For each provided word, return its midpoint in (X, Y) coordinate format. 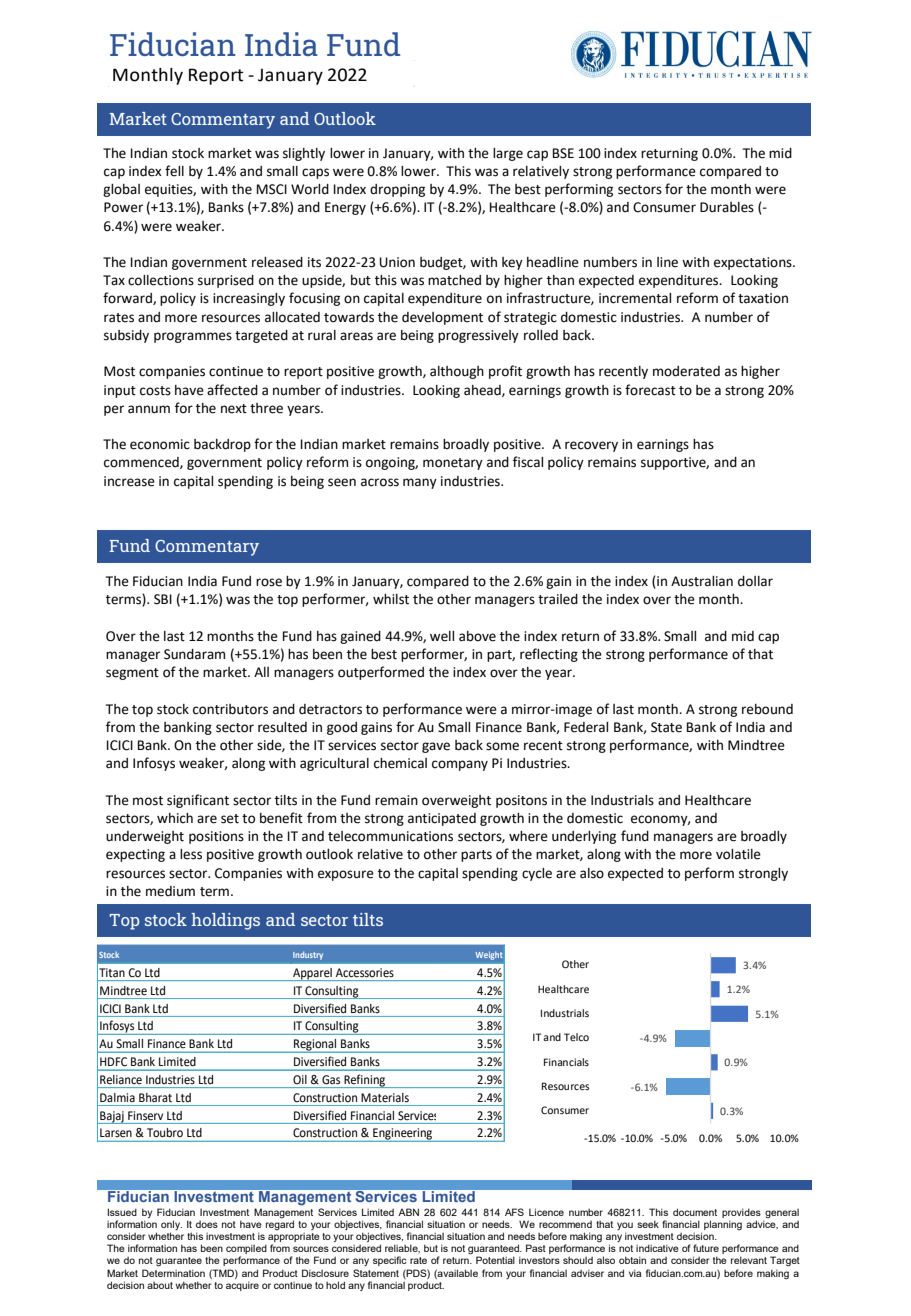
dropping (397, 190)
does (207, 1224)
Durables (727, 207)
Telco (576, 1037)
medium (170, 891)
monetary (453, 464)
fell (174, 171)
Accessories (365, 972)
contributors (230, 709)
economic (160, 444)
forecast (650, 390)
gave (436, 747)
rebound (767, 709)
